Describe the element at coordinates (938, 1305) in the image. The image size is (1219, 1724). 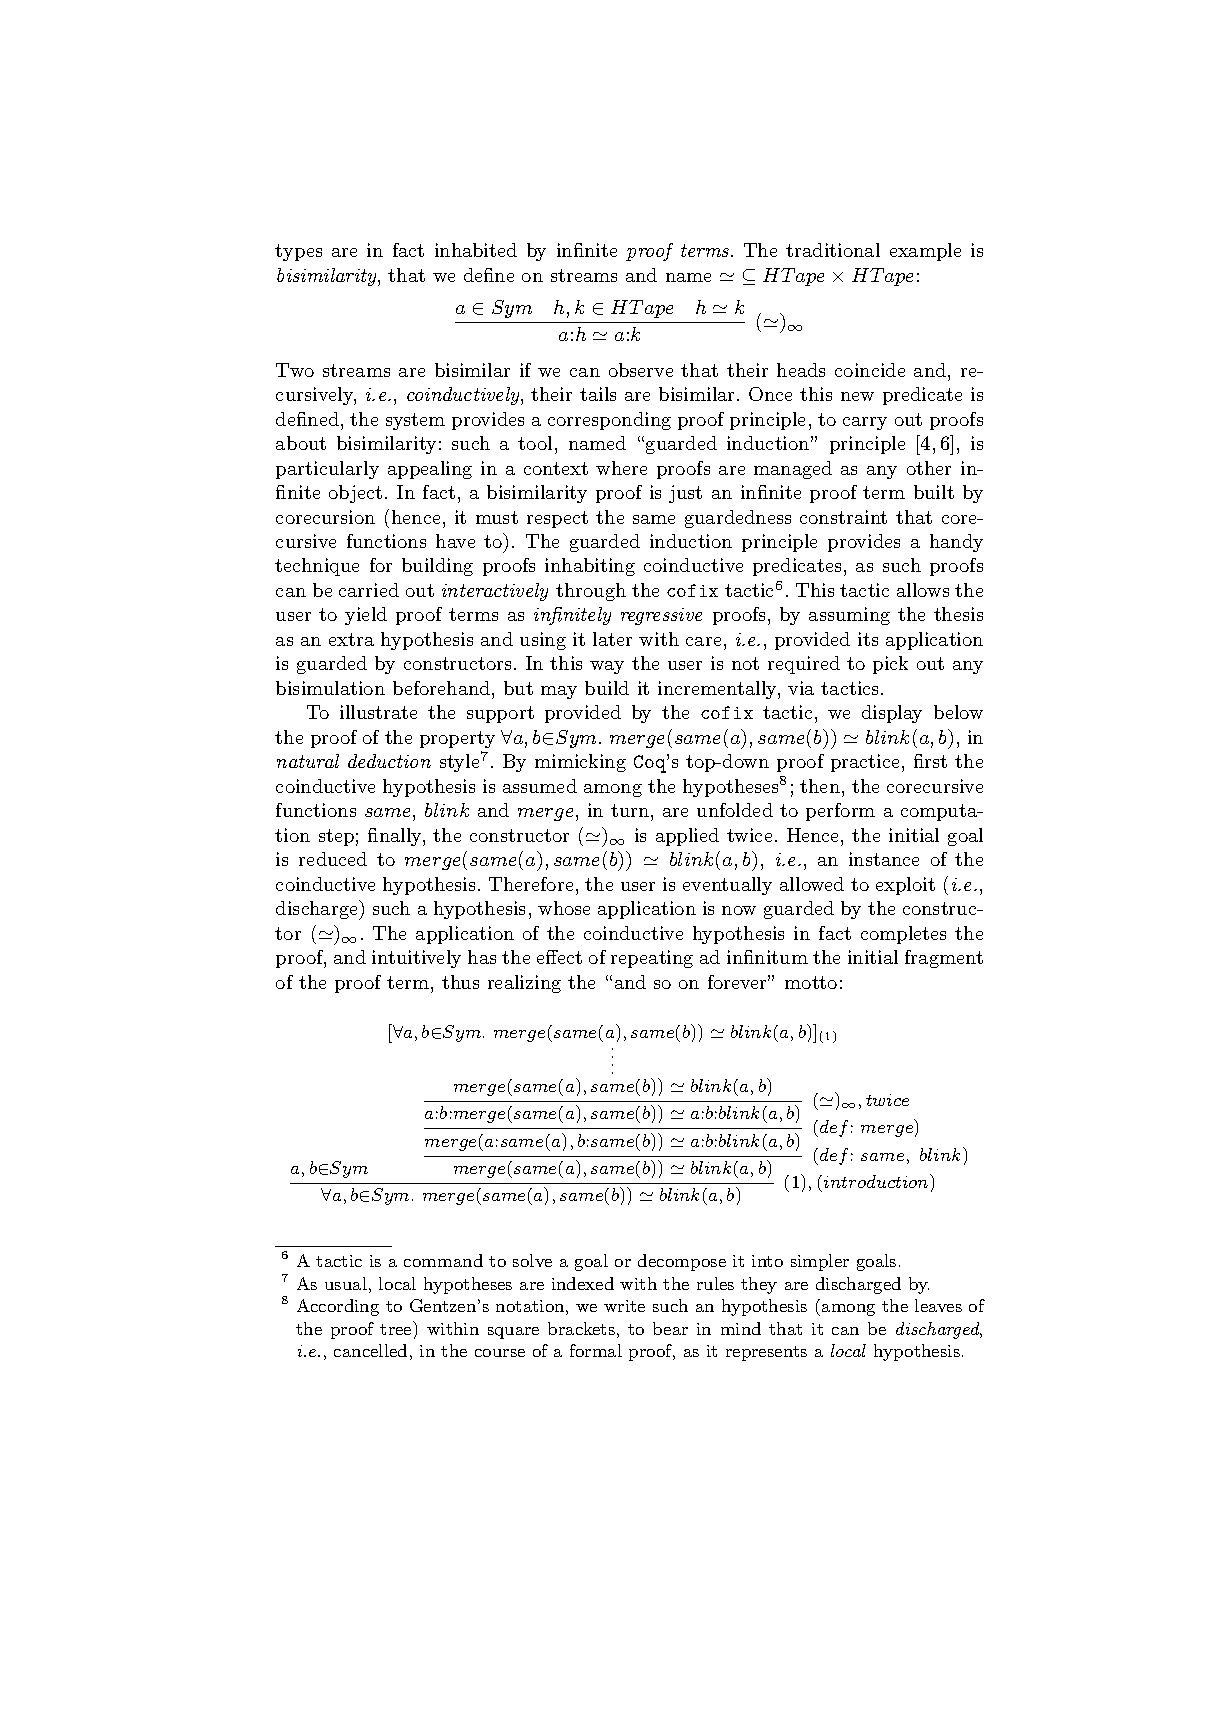
I see `leaves` at that location.
